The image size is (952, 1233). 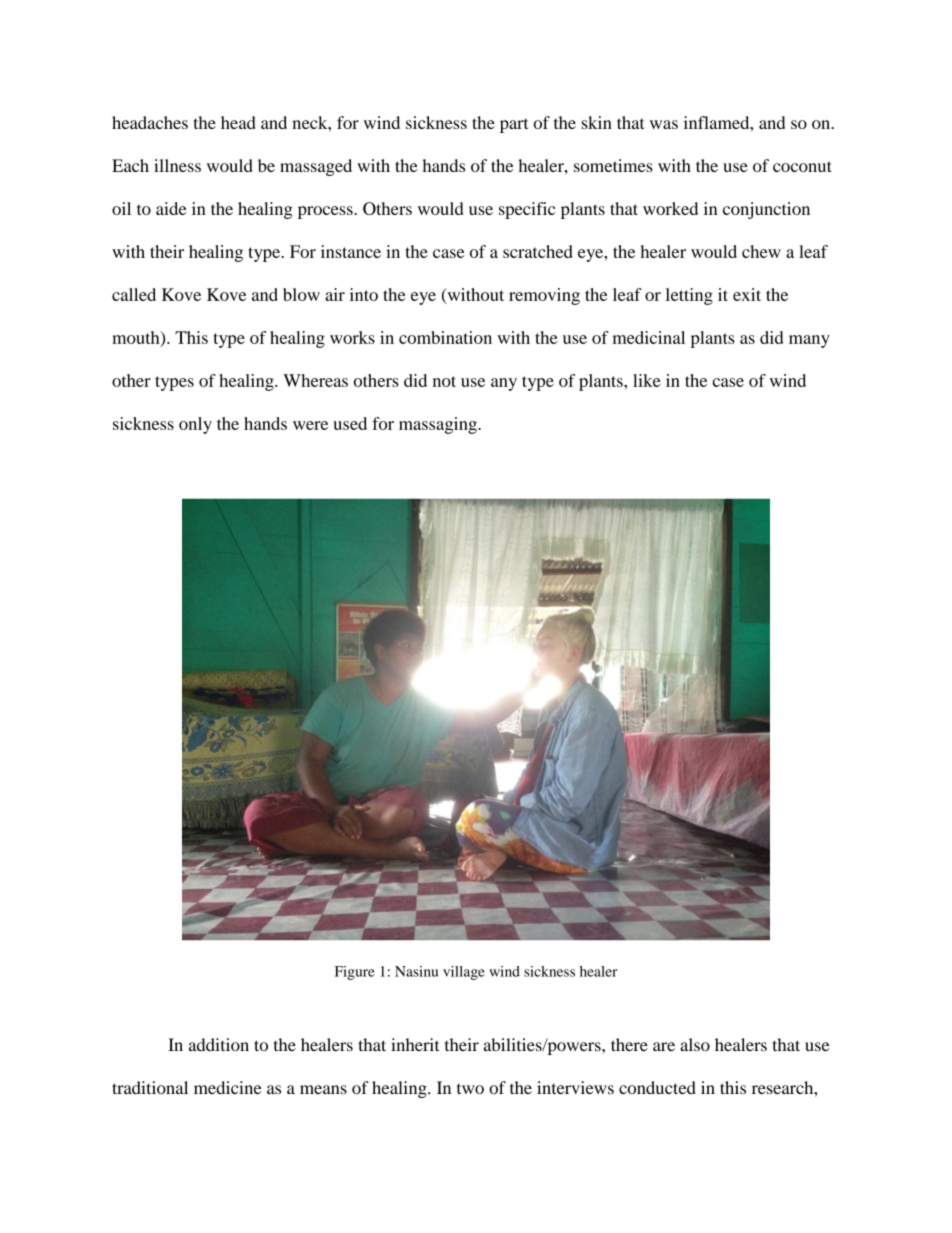 I want to click on also, so click(x=695, y=1044).
